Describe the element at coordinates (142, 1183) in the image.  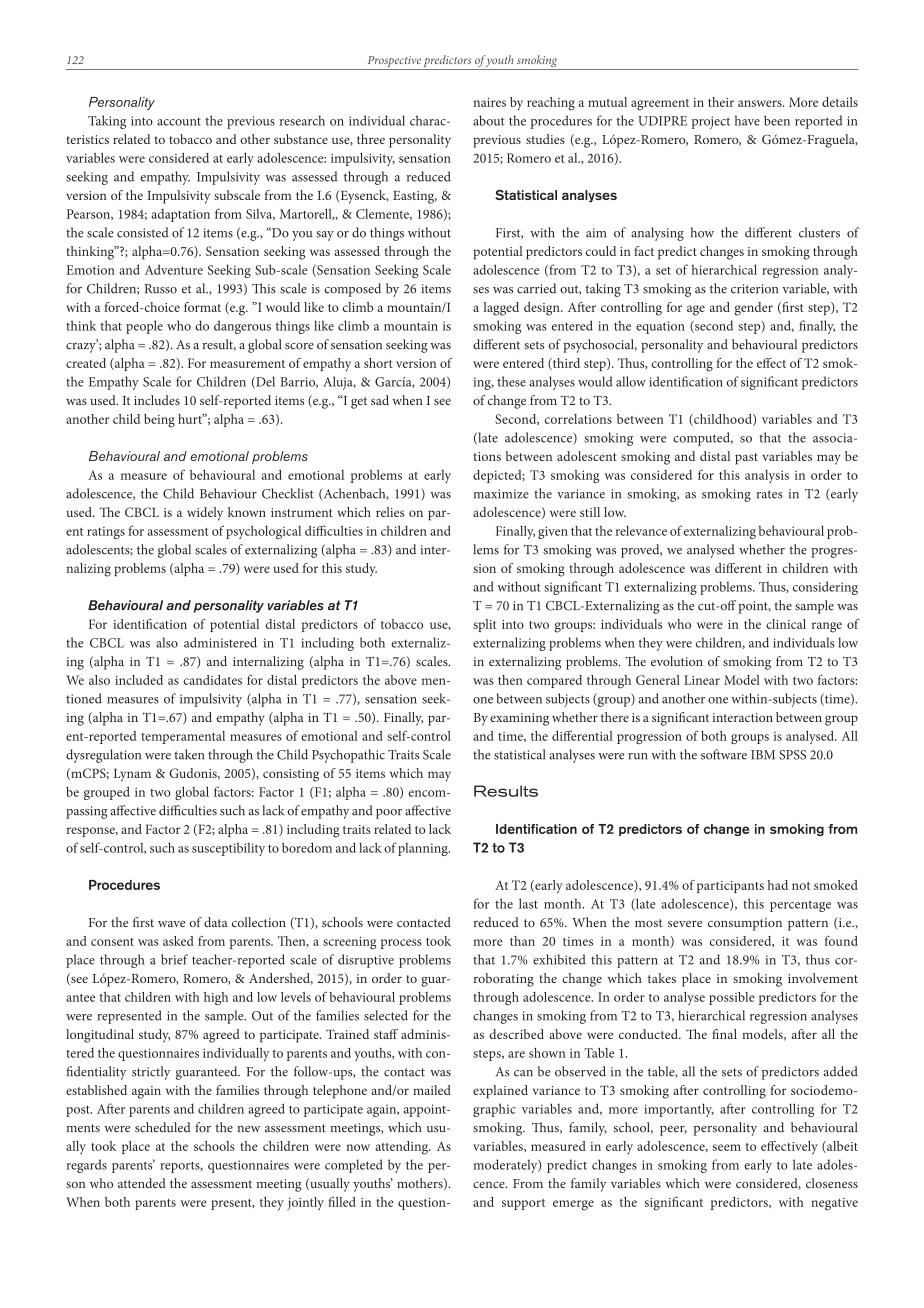
I see `attended` at that location.
